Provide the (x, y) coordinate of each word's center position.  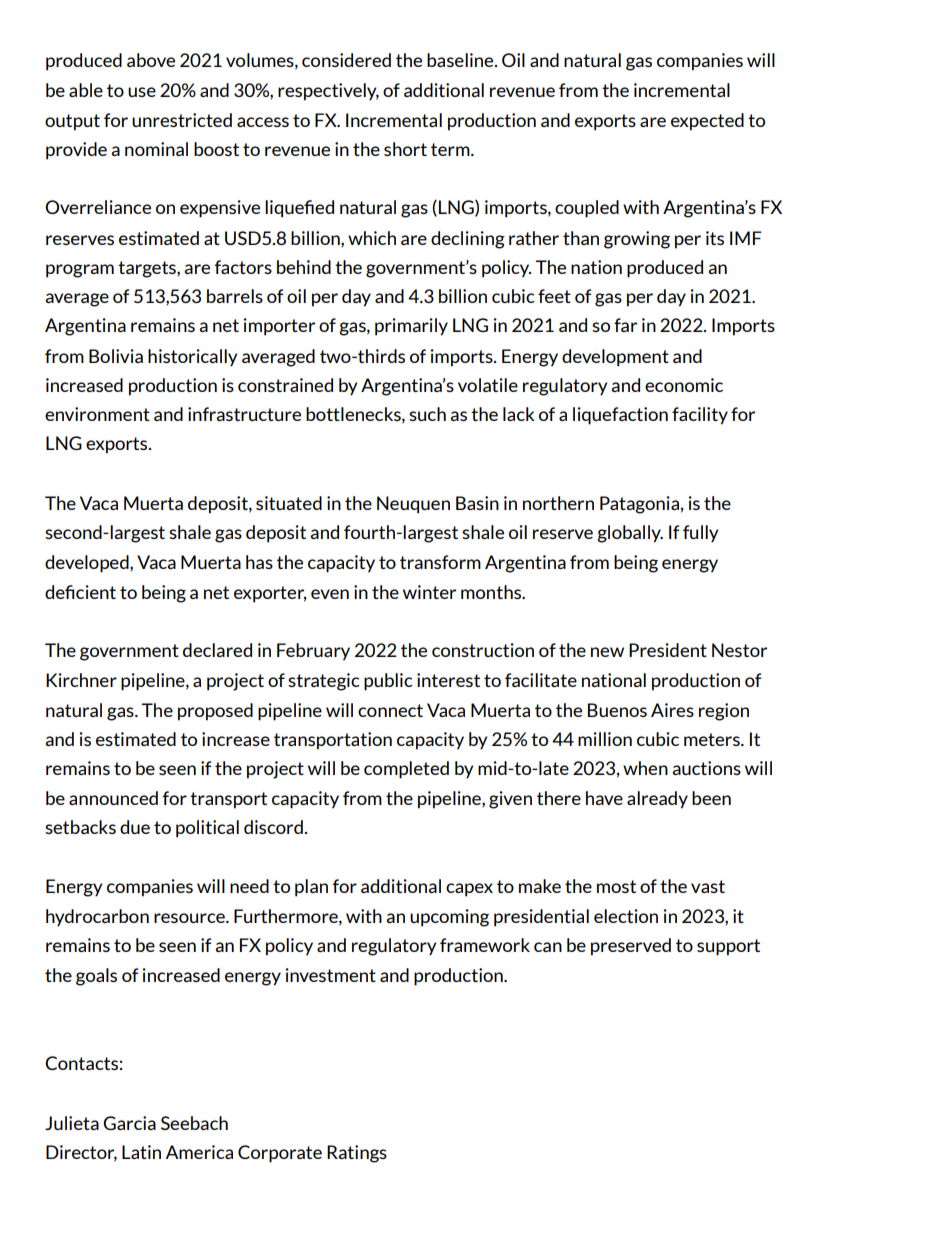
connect (390, 710)
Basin (477, 503)
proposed (215, 712)
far (625, 325)
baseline (461, 60)
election (626, 916)
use (142, 92)
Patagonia (639, 505)
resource (190, 918)
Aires (672, 710)
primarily (411, 327)
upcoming (449, 918)
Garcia (129, 1123)
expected (707, 122)
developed (88, 564)
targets (148, 269)
